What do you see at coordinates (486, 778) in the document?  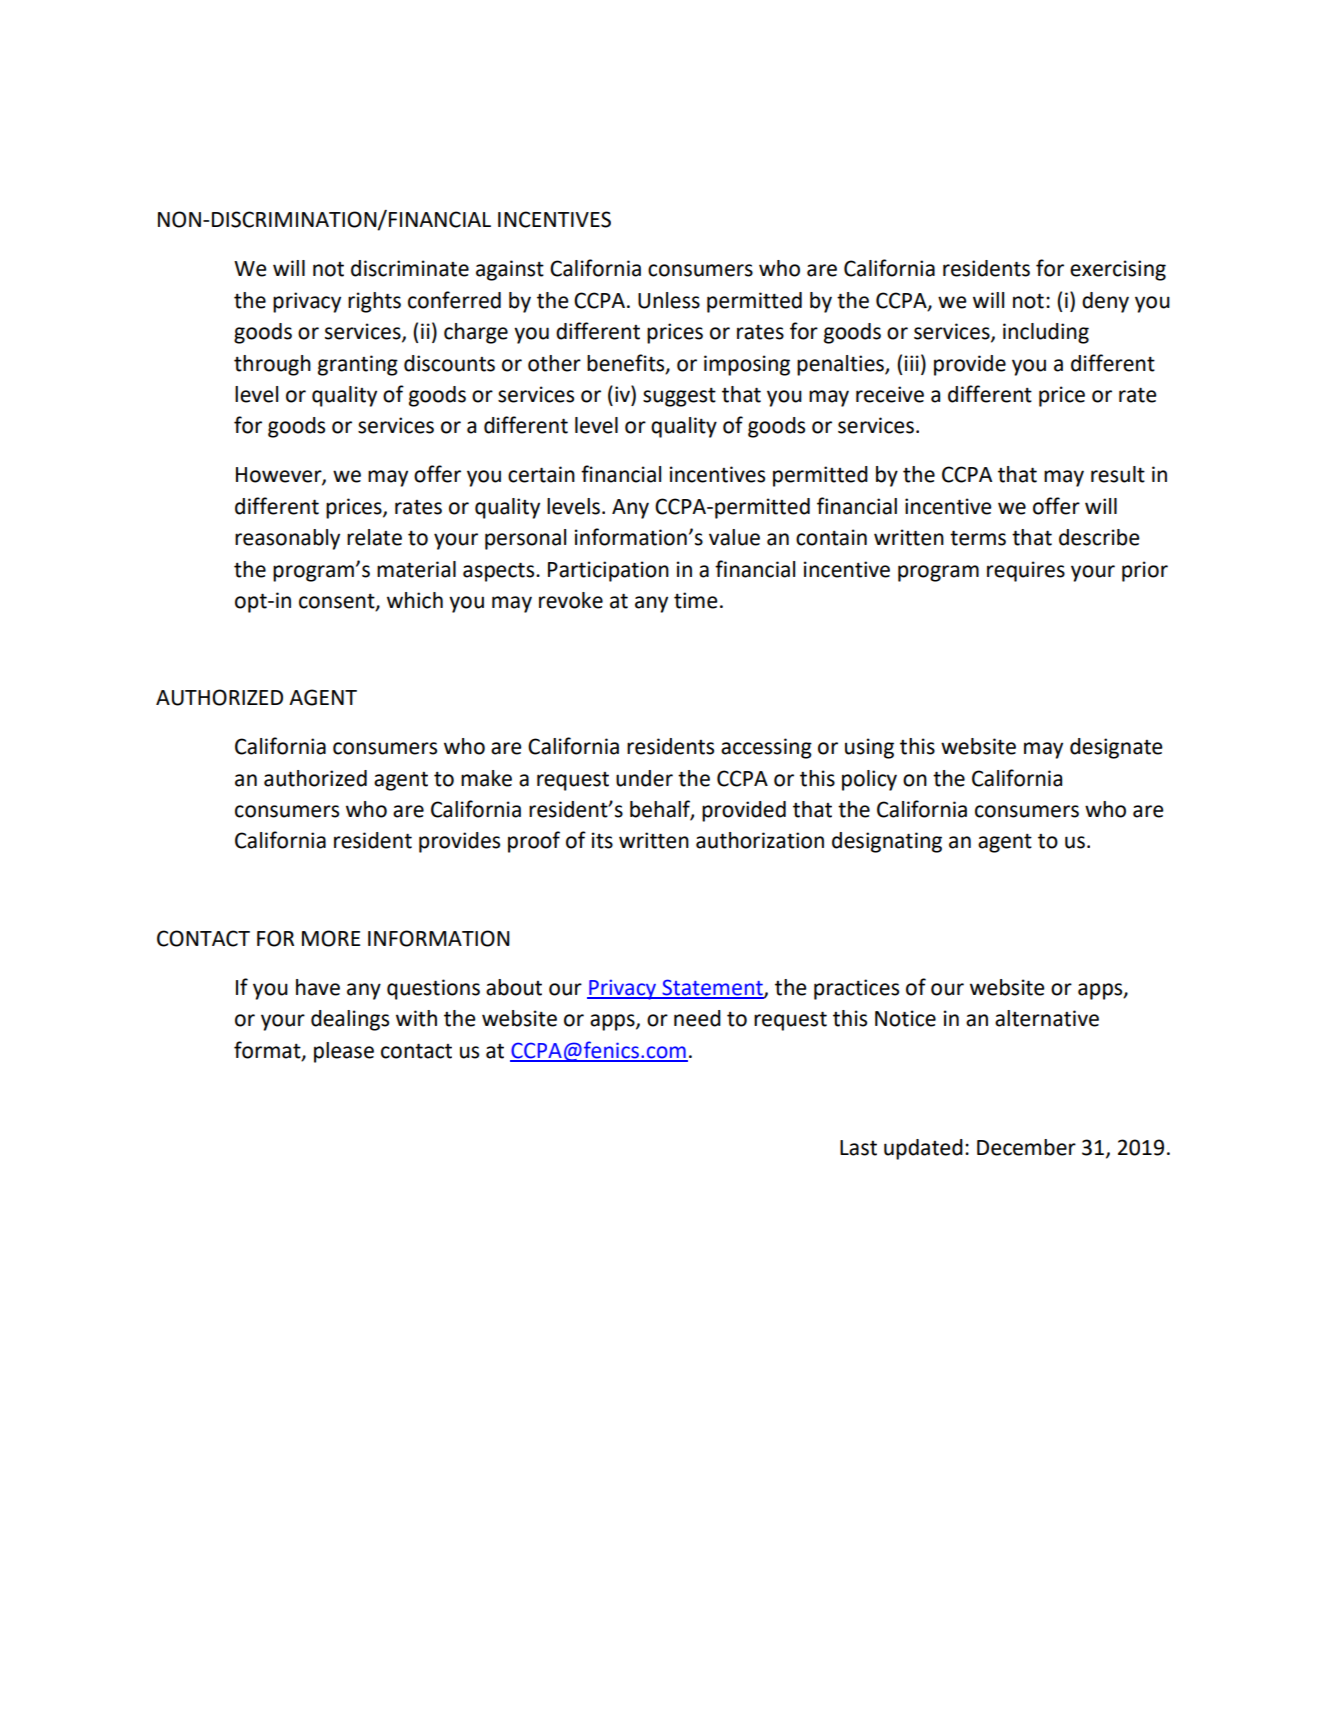 I see `make` at bounding box center [486, 778].
